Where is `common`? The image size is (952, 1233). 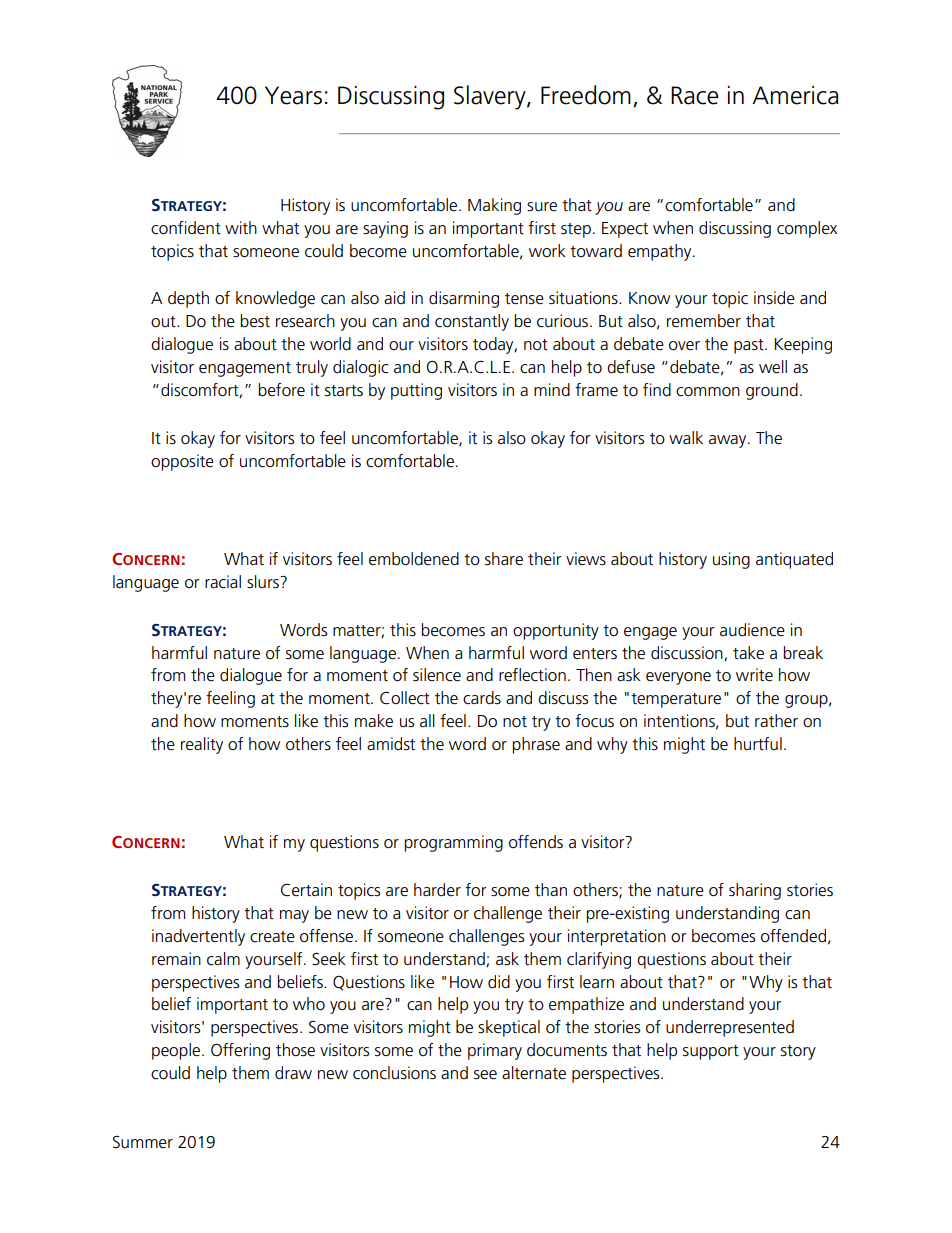 common is located at coordinates (708, 392).
